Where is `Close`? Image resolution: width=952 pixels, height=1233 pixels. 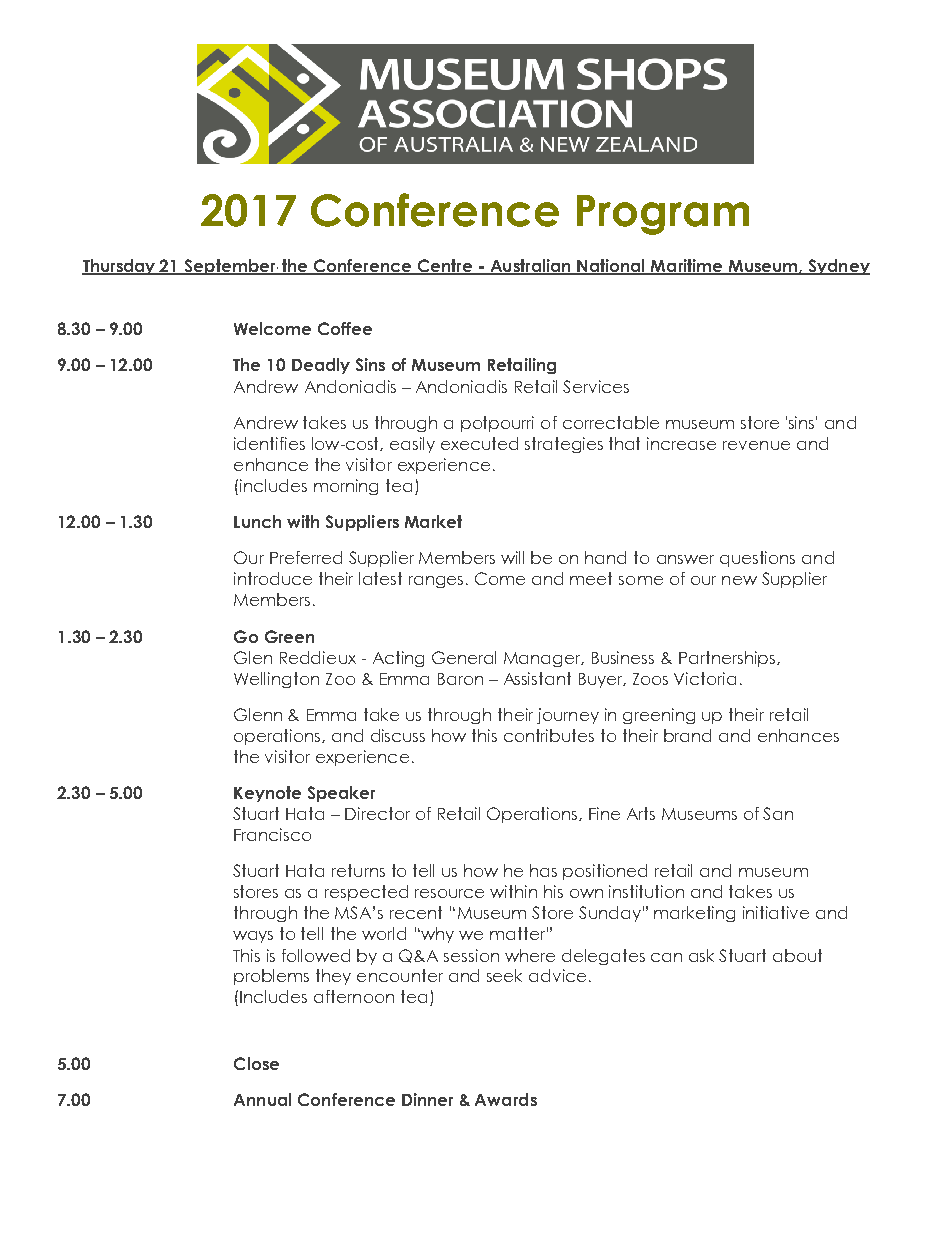 Close is located at coordinates (256, 1063).
